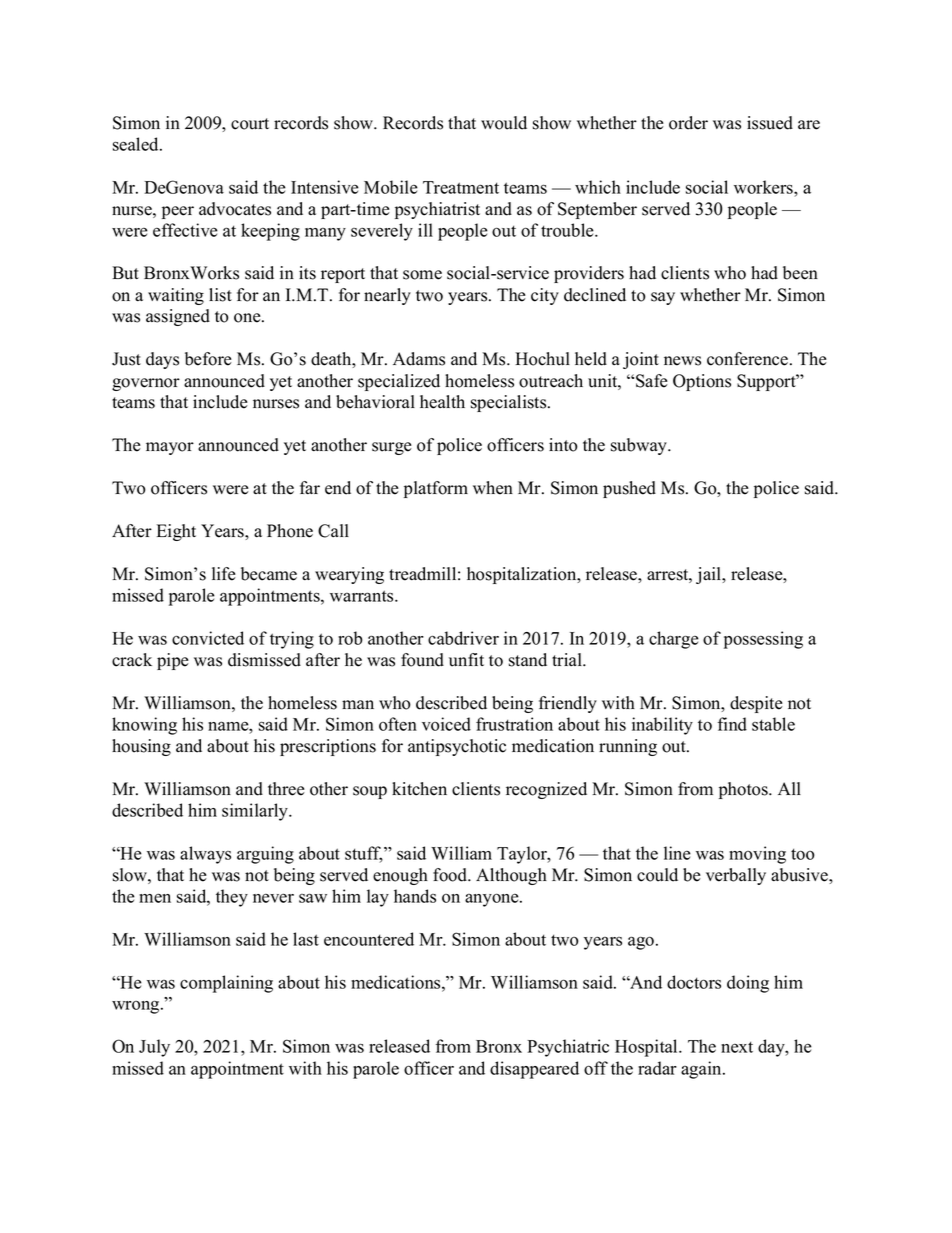 This screenshot has height=1233, width=952. Describe the element at coordinates (534, 1070) in the screenshot. I see `disappeared` at that location.
